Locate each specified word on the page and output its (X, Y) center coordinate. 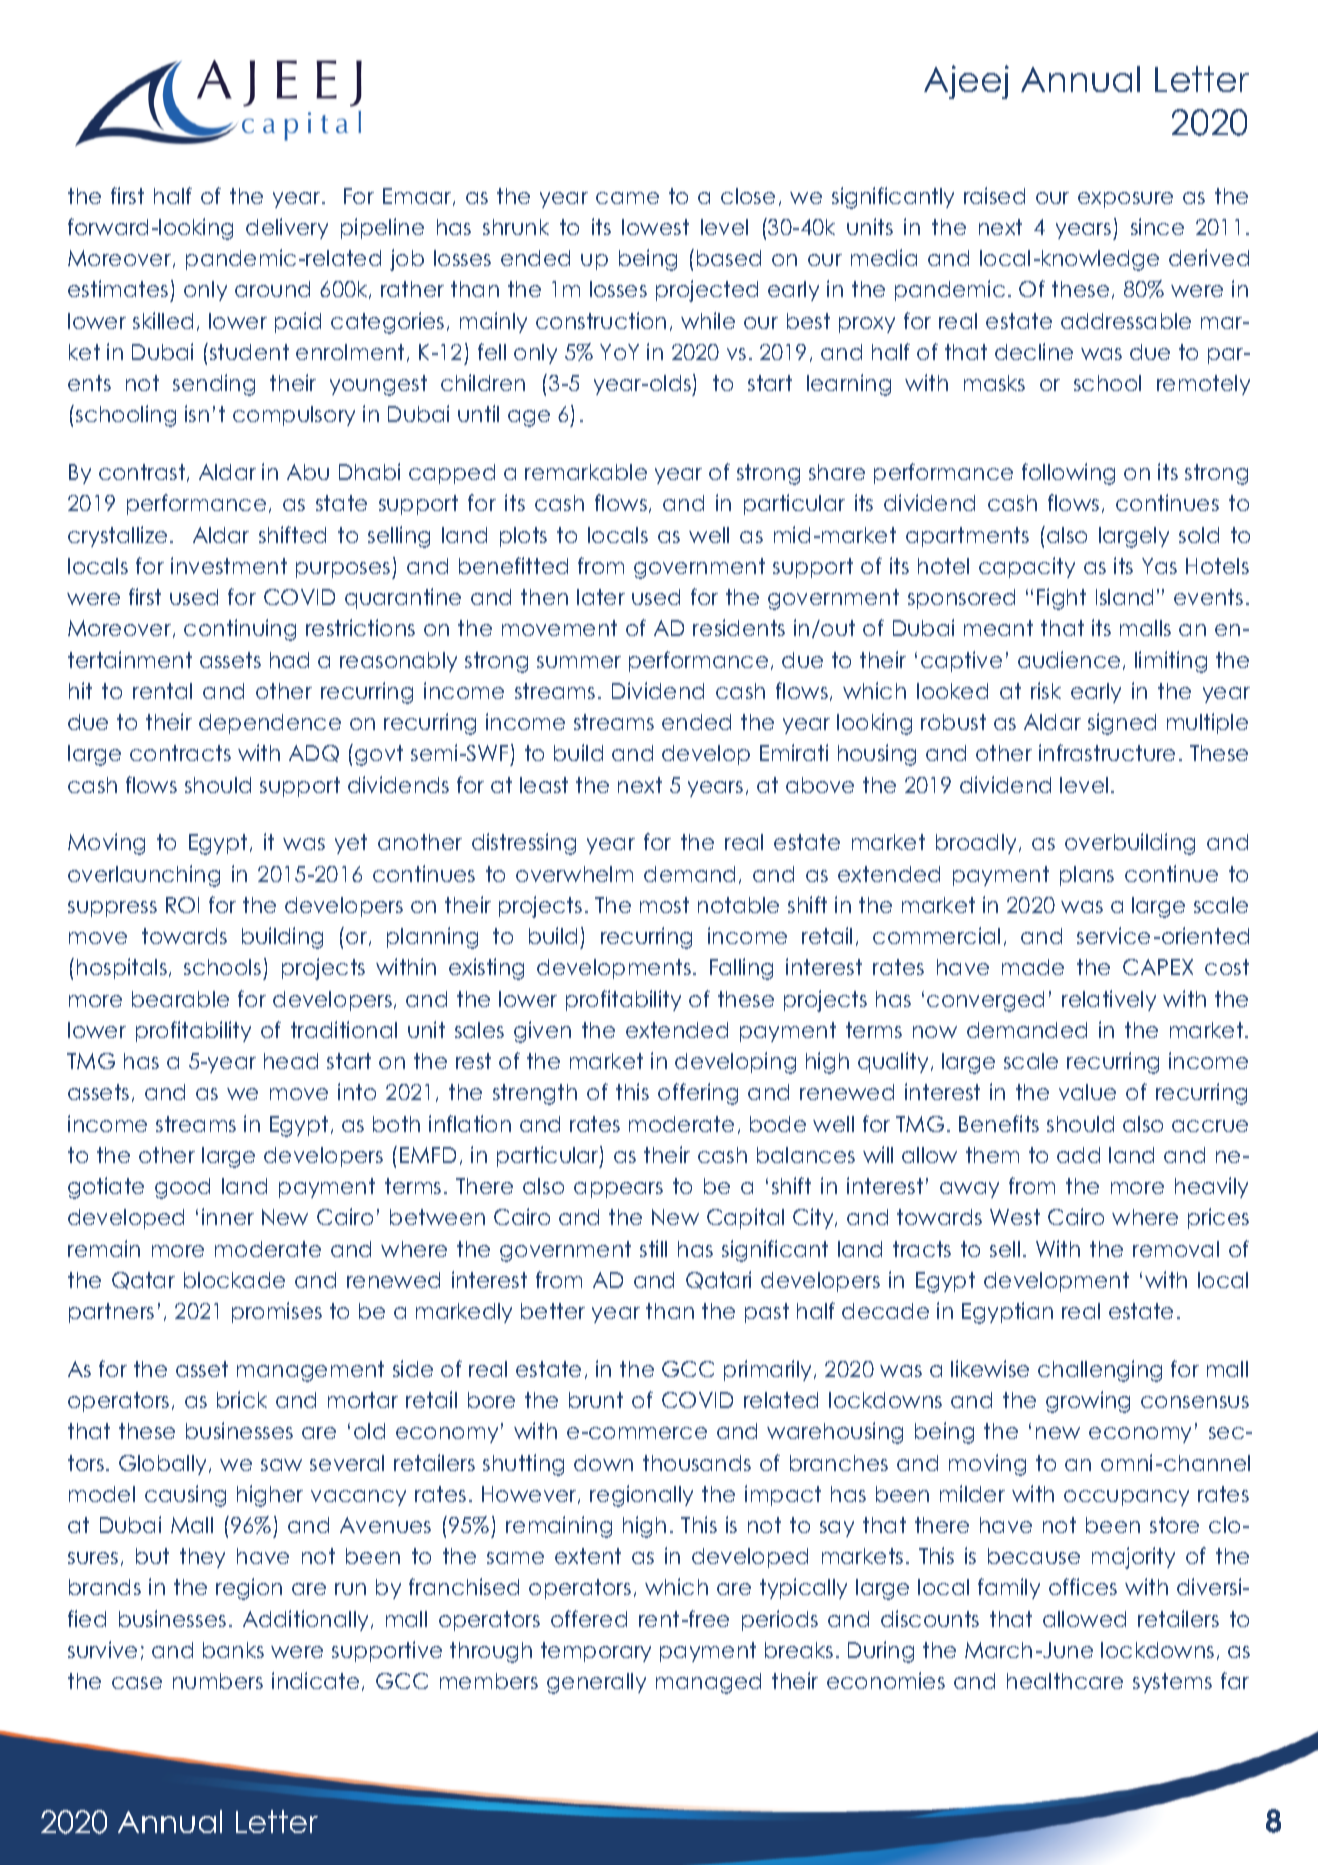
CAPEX (1158, 967)
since (1157, 226)
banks (233, 1650)
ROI (182, 905)
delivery (287, 228)
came (627, 198)
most (664, 905)
